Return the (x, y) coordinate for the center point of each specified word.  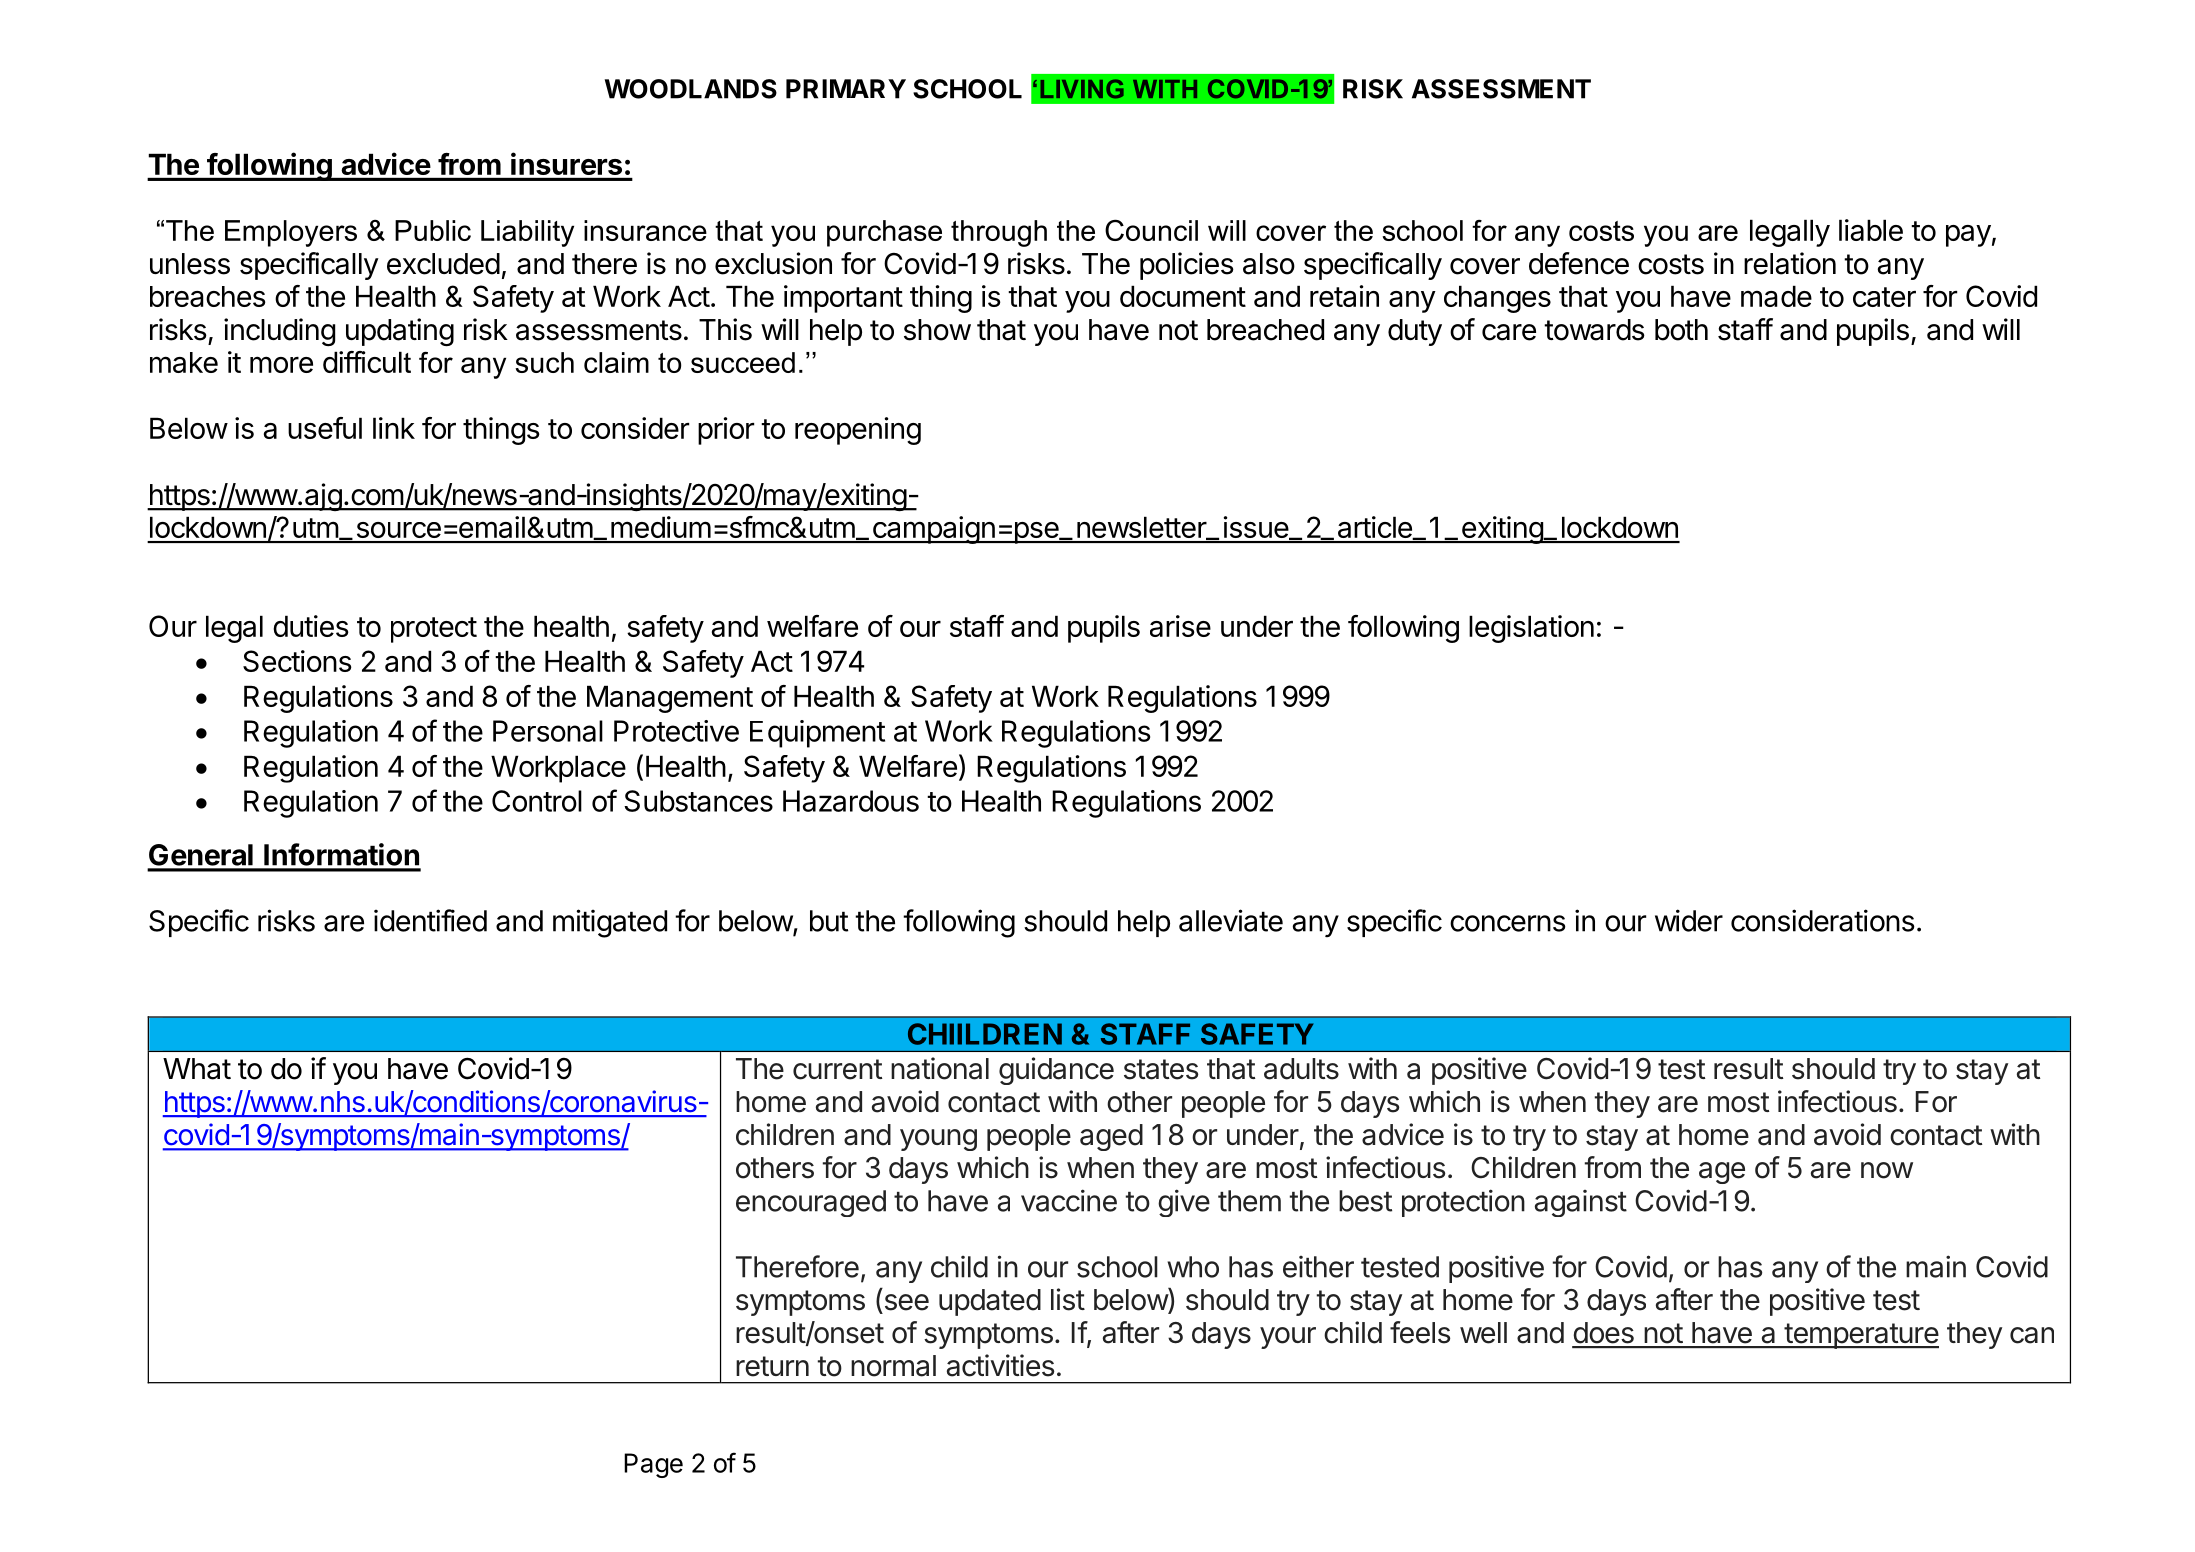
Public (433, 230)
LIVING (1082, 88)
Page (653, 1465)
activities (1000, 1365)
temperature (1860, 1336)
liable (1871, 230)
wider (1689, 920)
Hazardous (851, 801)
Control (537, 801)
